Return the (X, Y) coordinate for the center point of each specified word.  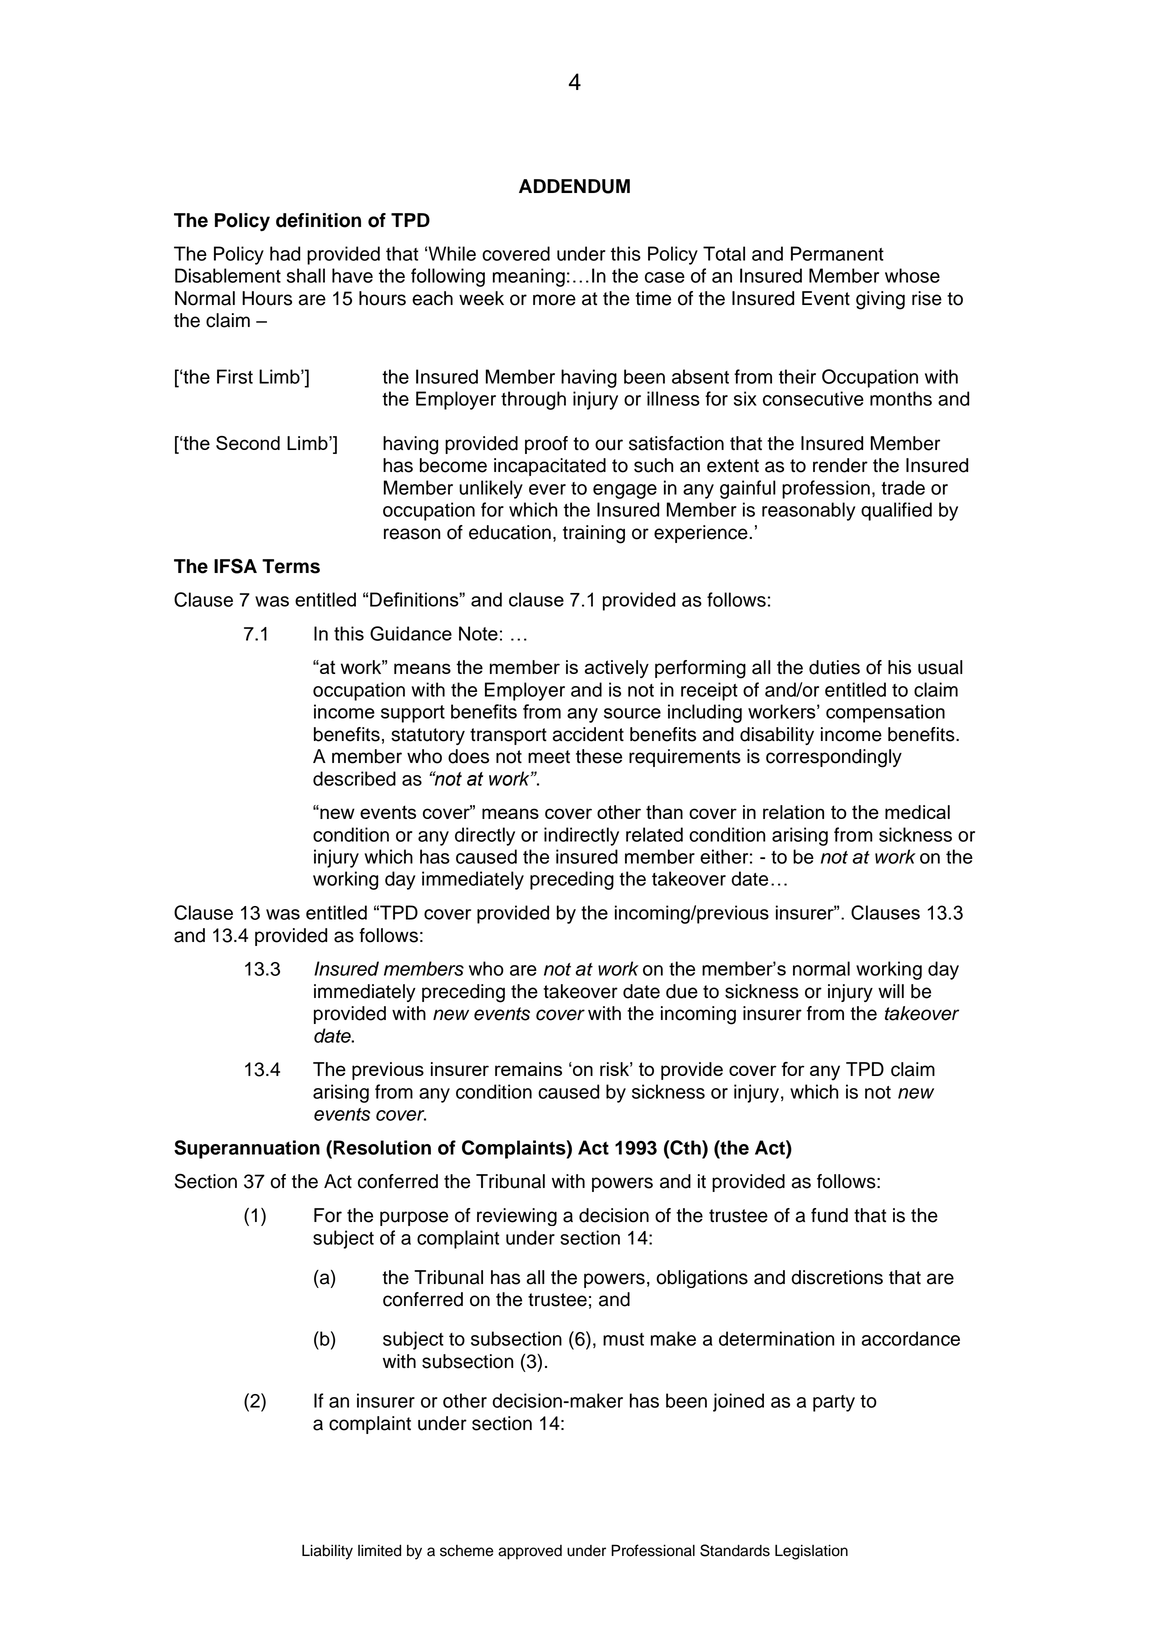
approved (530, 1552)
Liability (327, 1552)
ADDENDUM (574, 186)
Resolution (381, 1147)
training (594, 534)
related (654, 834)
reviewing (517, 1217)
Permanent (837, 253)
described (354, 778)
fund (829, 1215)
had (285, 253)
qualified (896, 511)
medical (917, 812)
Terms (291, 566)
